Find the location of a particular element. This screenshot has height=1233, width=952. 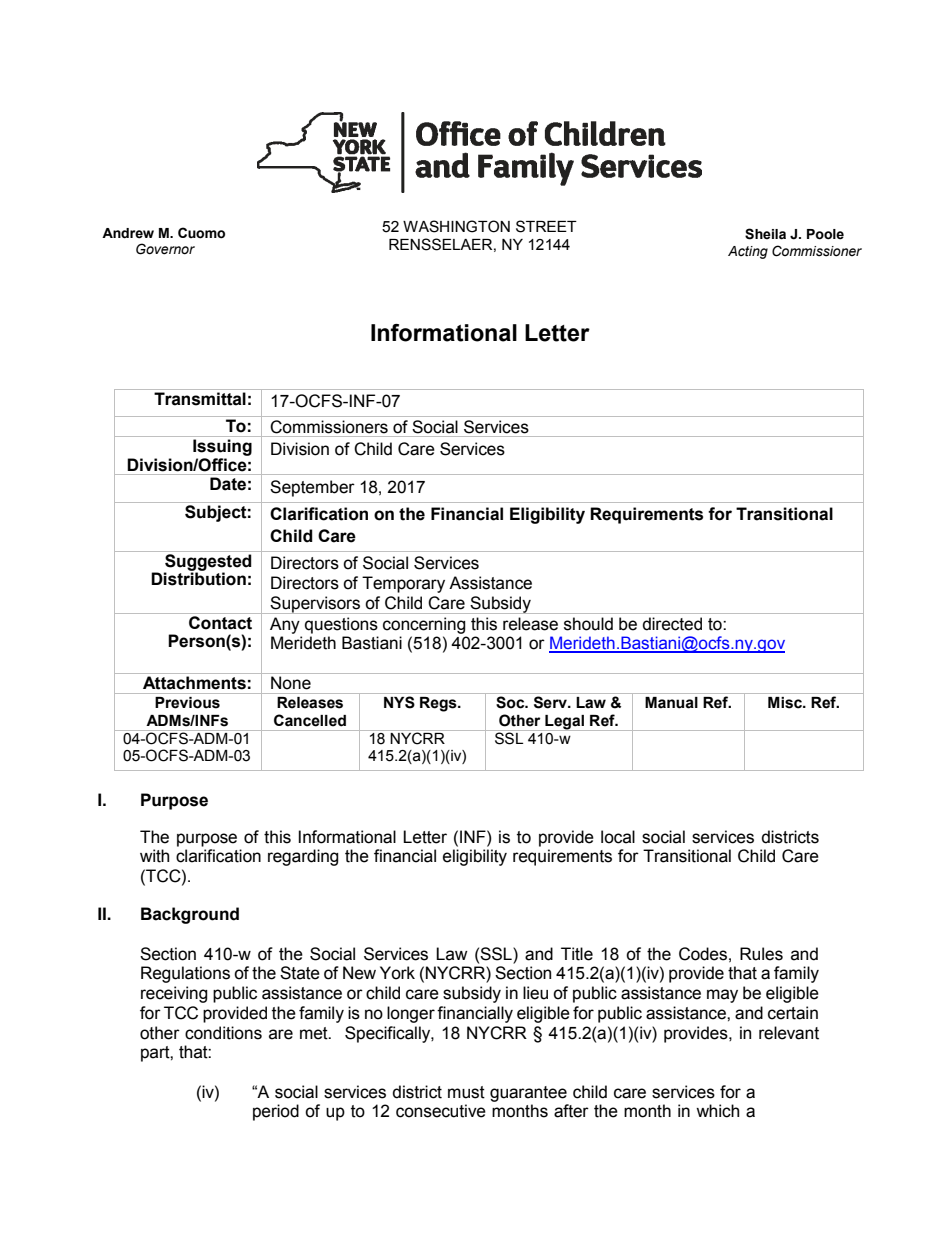

Background is located at coordinates (190, 915).
